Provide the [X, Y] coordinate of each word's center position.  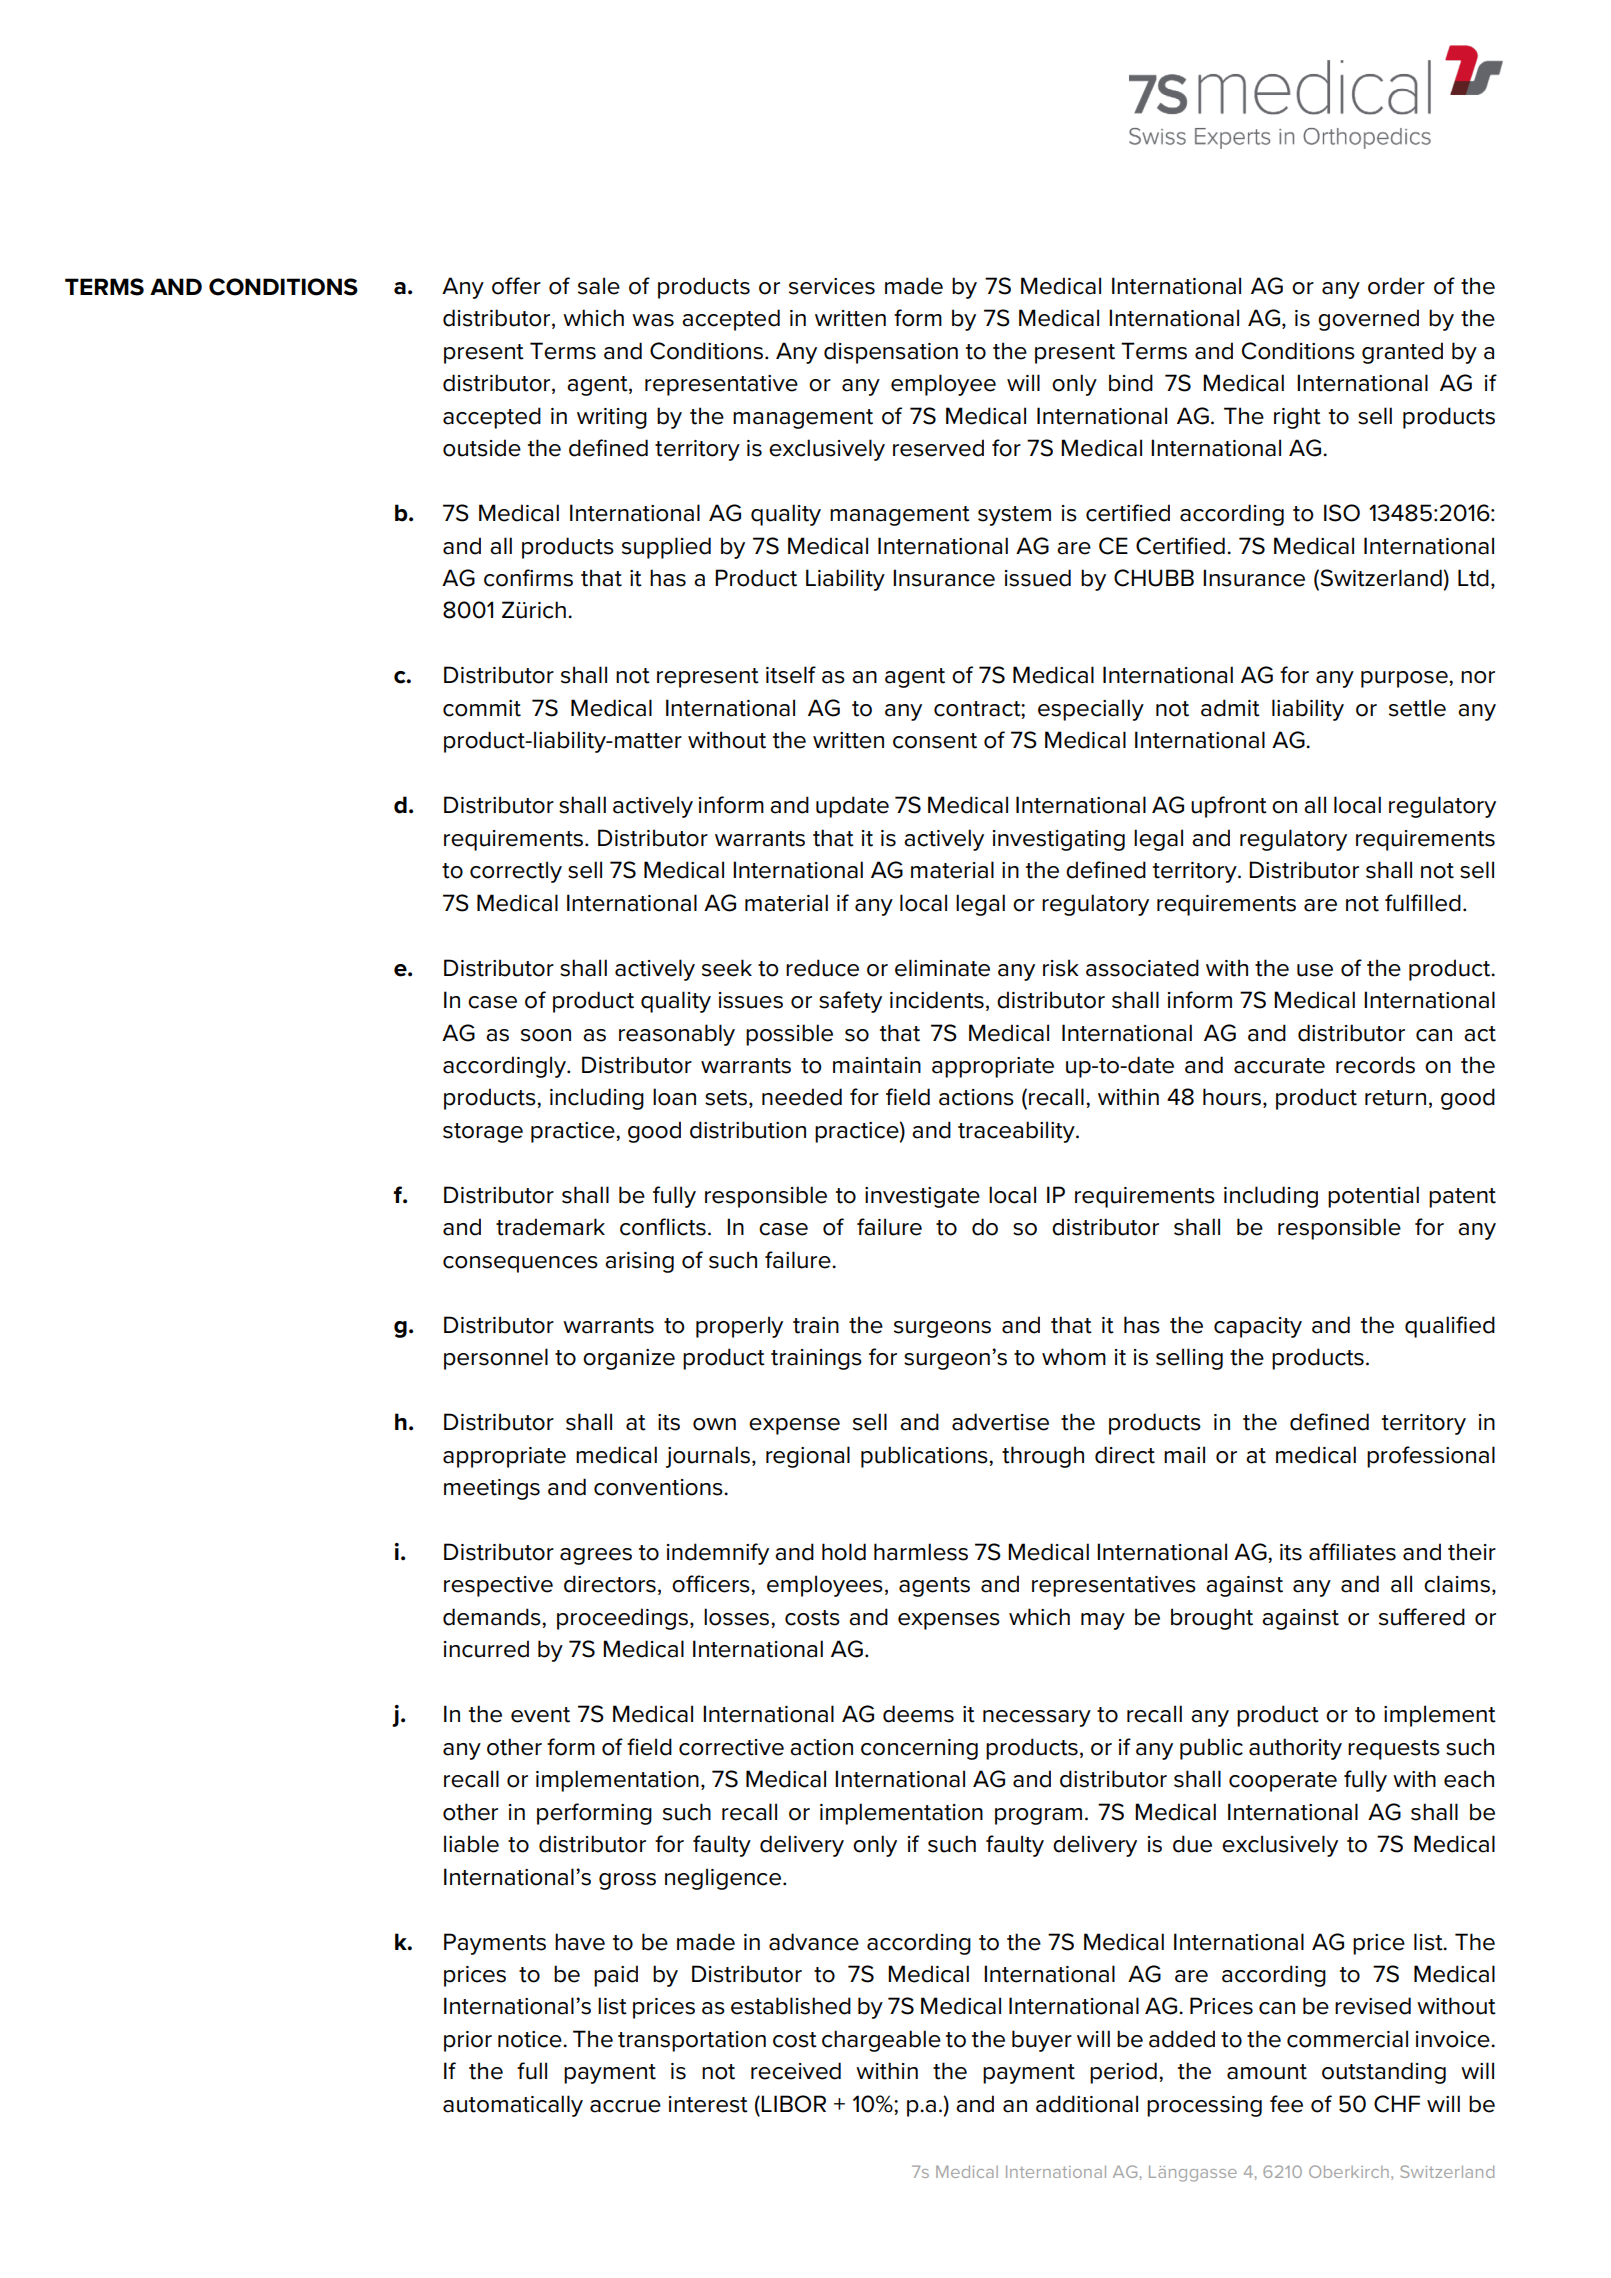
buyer [1042, 2041]
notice [531, 2039]
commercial [1347, 2039]
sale [599, 286]
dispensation [891, 353]
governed [1368, 320]
